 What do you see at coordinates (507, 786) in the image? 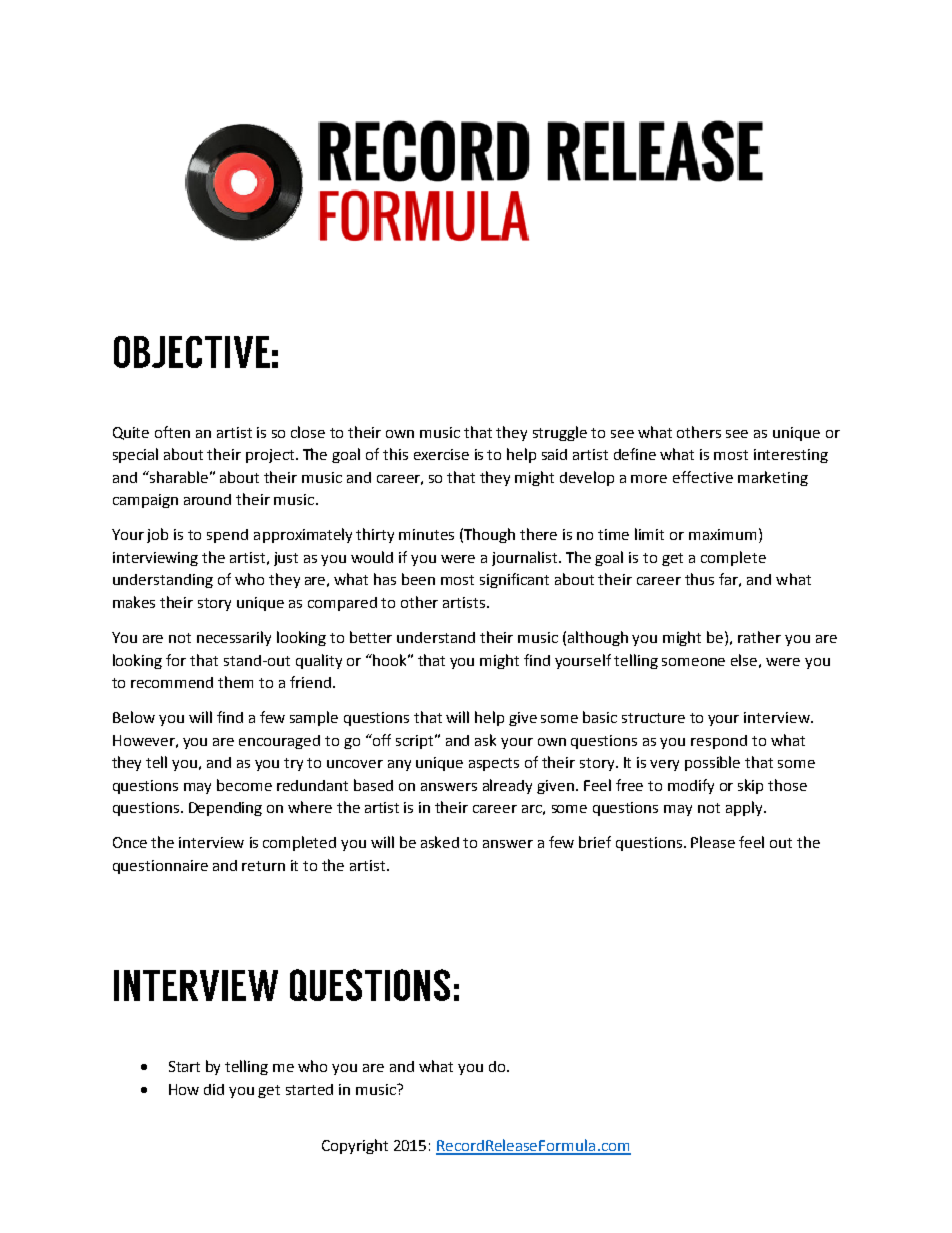
I see `already` at bounding box center [507, 786].
